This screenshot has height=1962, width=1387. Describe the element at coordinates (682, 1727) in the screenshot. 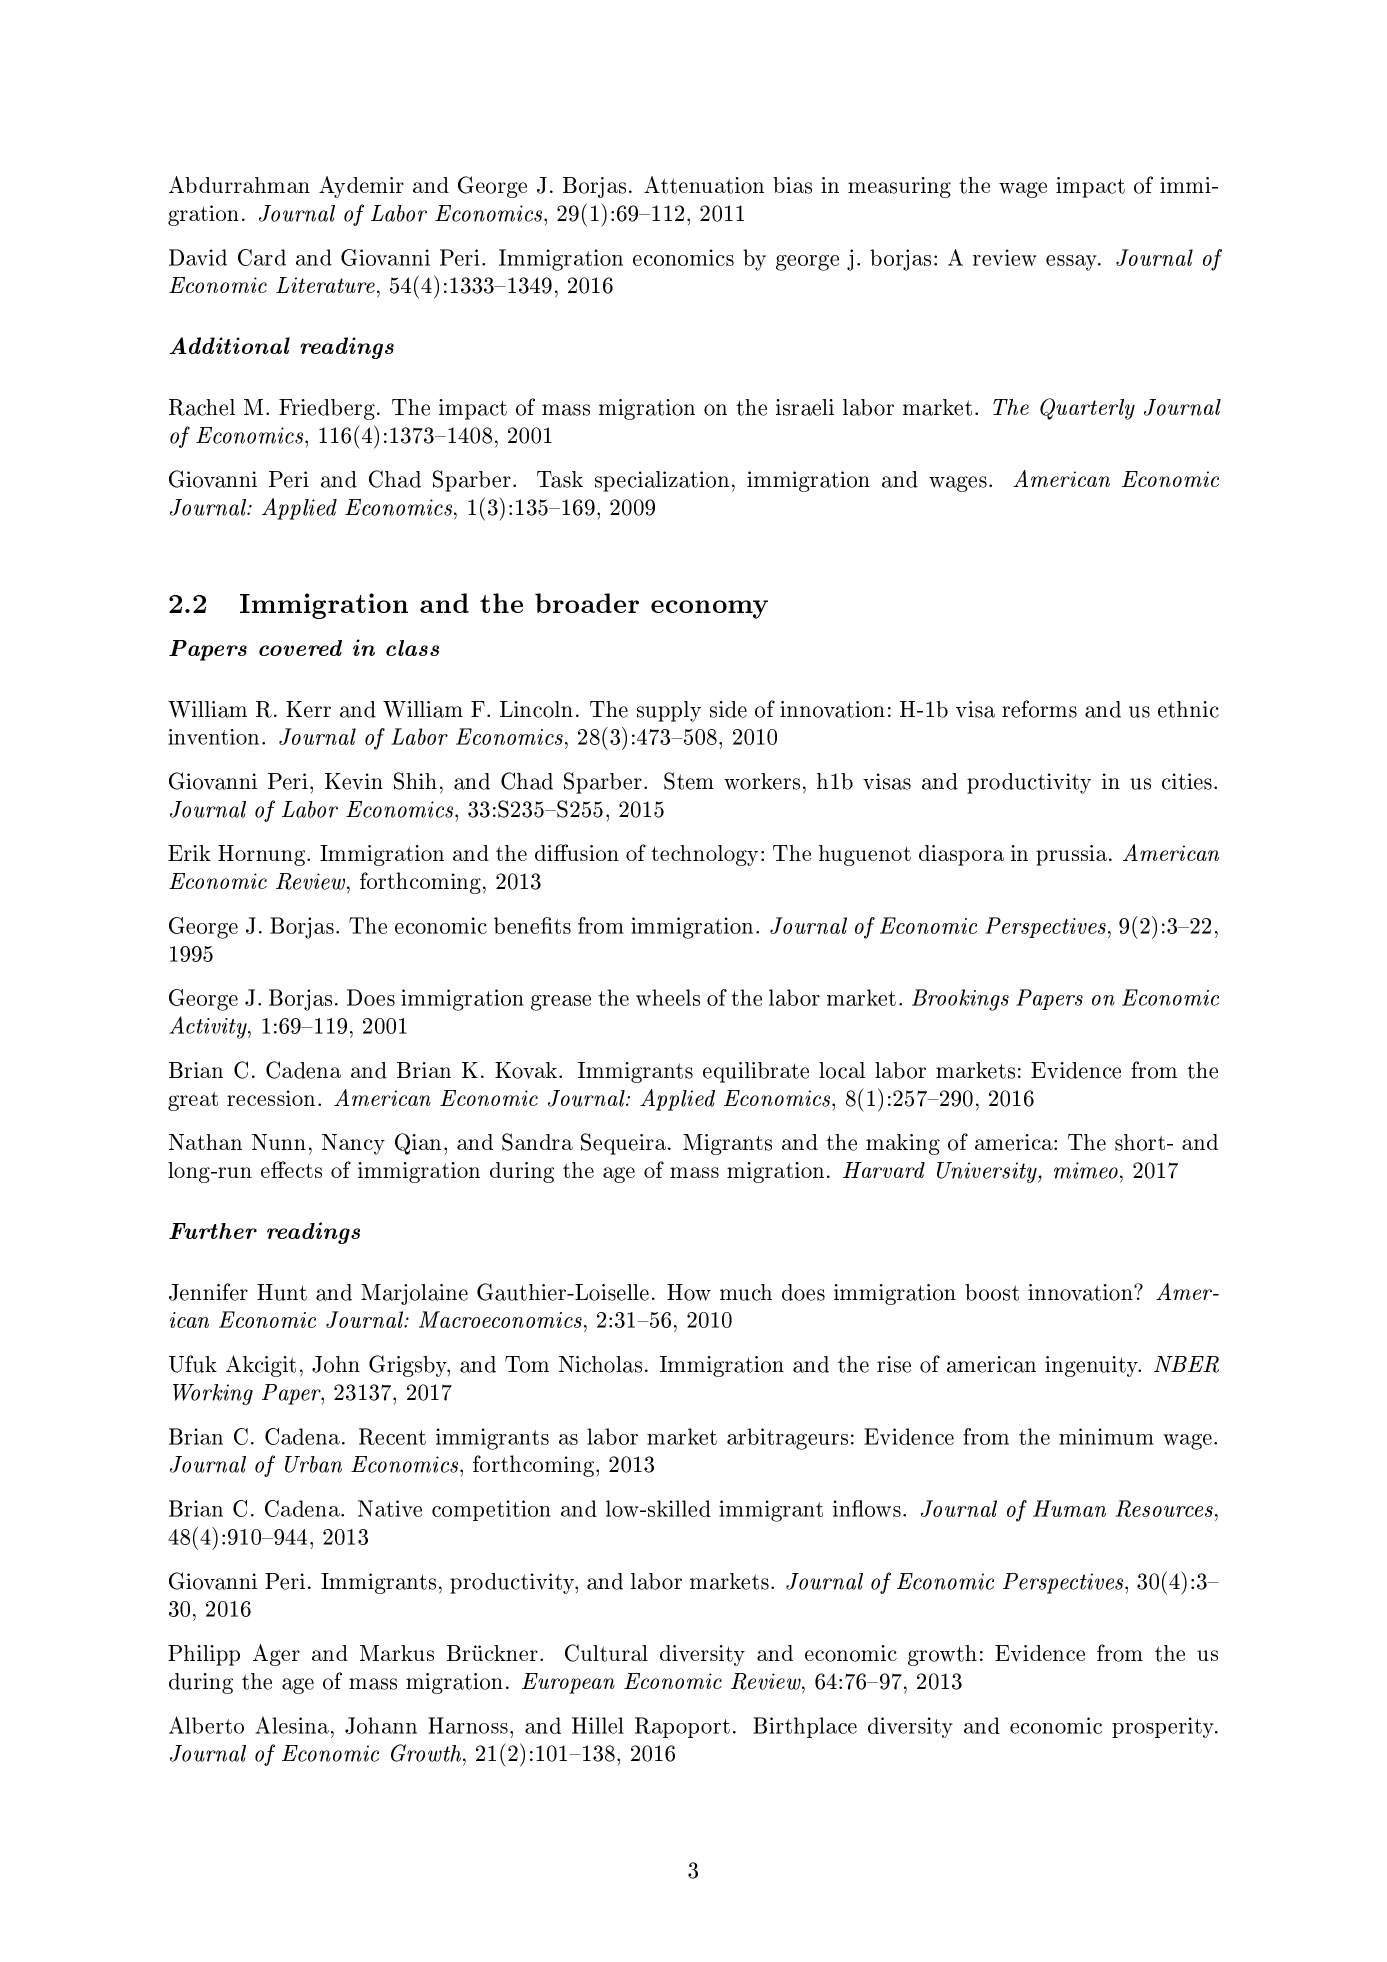

I see `Rapoport` at that location.
